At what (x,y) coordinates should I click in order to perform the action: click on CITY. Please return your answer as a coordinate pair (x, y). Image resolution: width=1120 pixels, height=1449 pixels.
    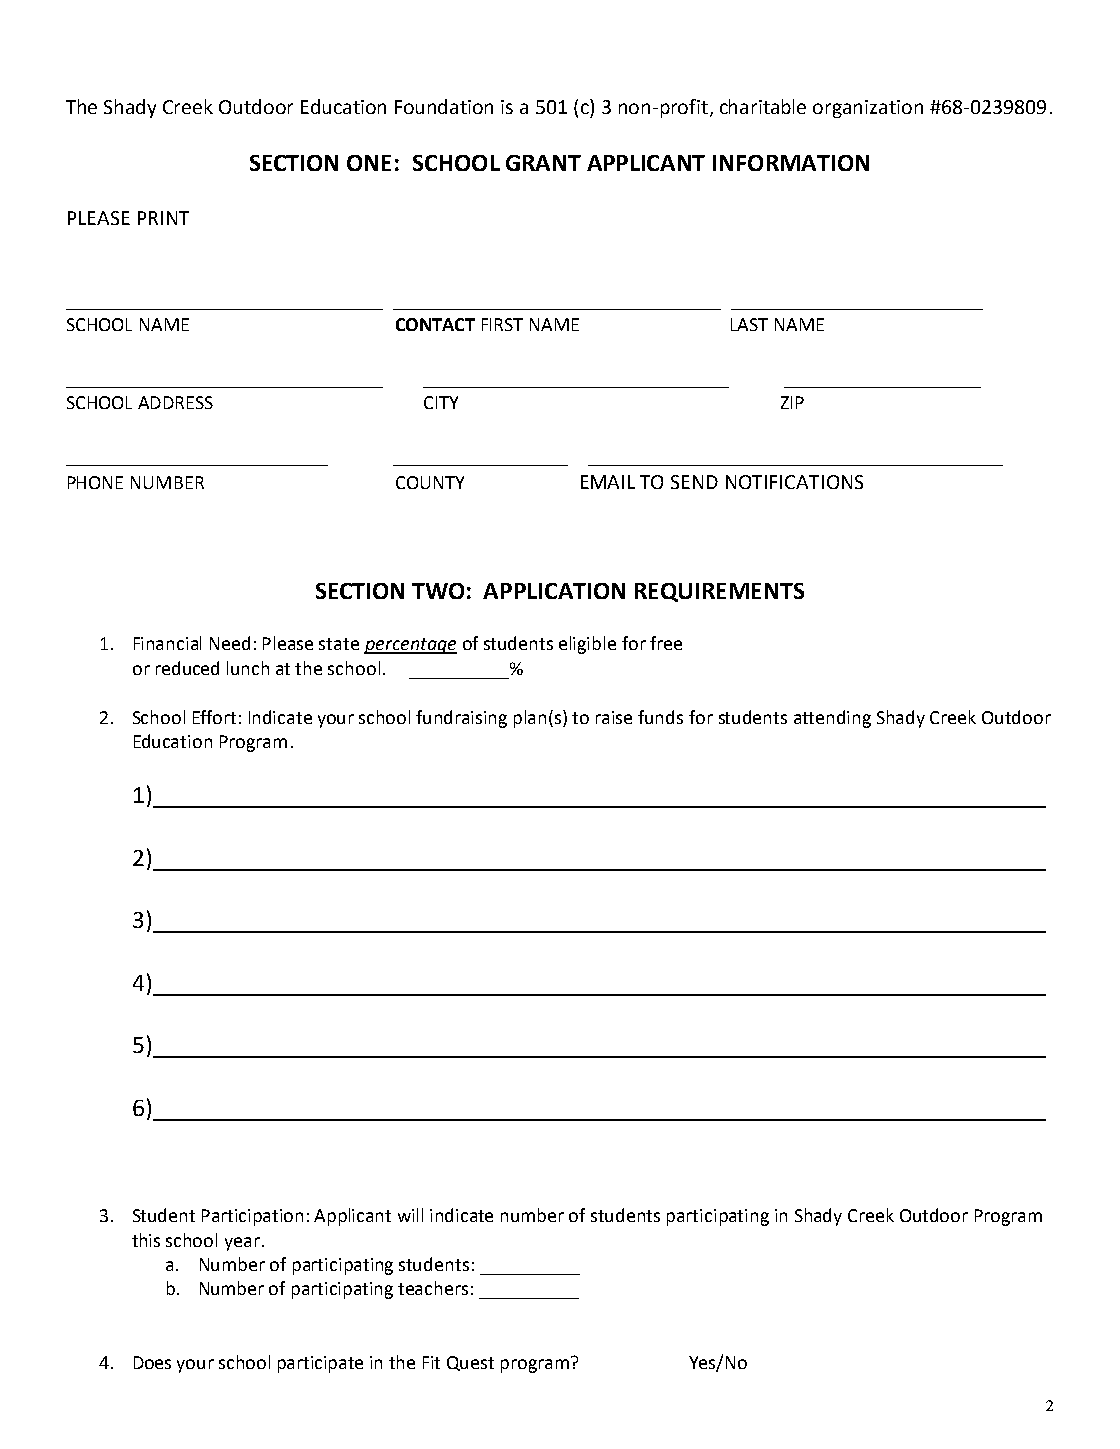
    Looking at the image, I should click on (441, 402).
